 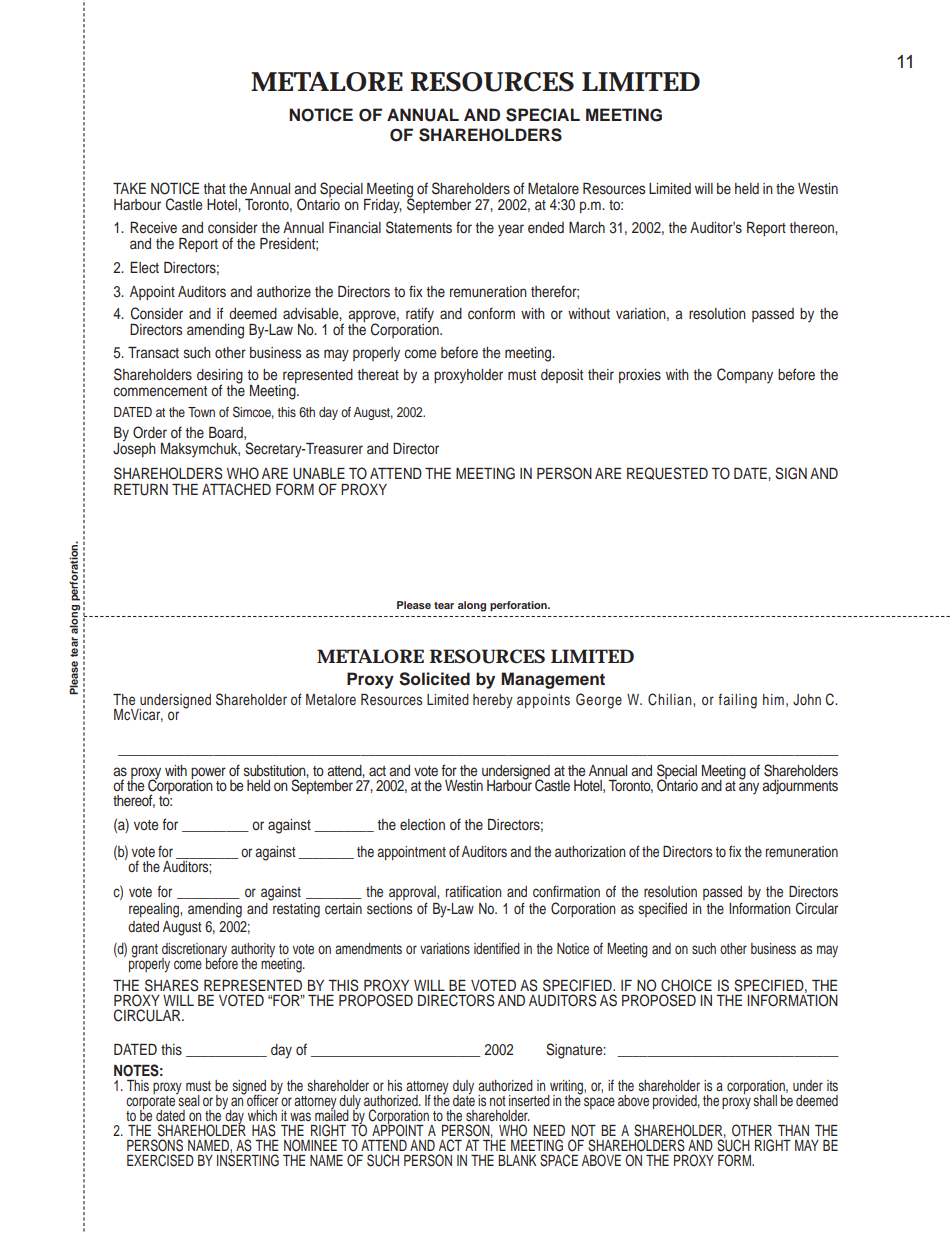 What do you see at coordinates (188, 1099) in the screenshot?
I see `seal` at bounding box center [188, 1099].
